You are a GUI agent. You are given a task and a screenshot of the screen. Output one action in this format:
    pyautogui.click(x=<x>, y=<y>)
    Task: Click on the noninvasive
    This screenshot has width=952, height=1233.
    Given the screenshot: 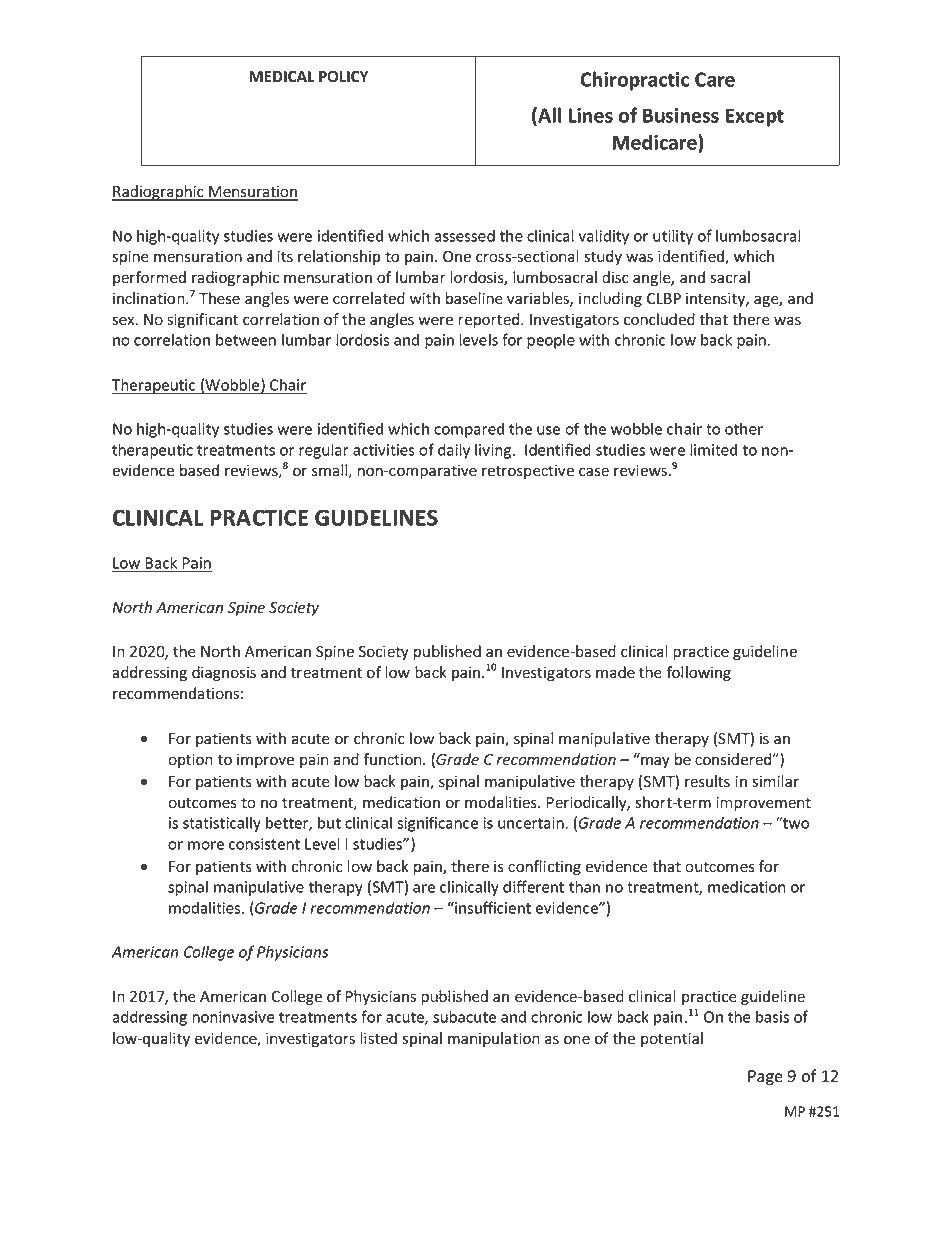 What is the action you would take?
    pyautogui.click(x=233, y=1017)
